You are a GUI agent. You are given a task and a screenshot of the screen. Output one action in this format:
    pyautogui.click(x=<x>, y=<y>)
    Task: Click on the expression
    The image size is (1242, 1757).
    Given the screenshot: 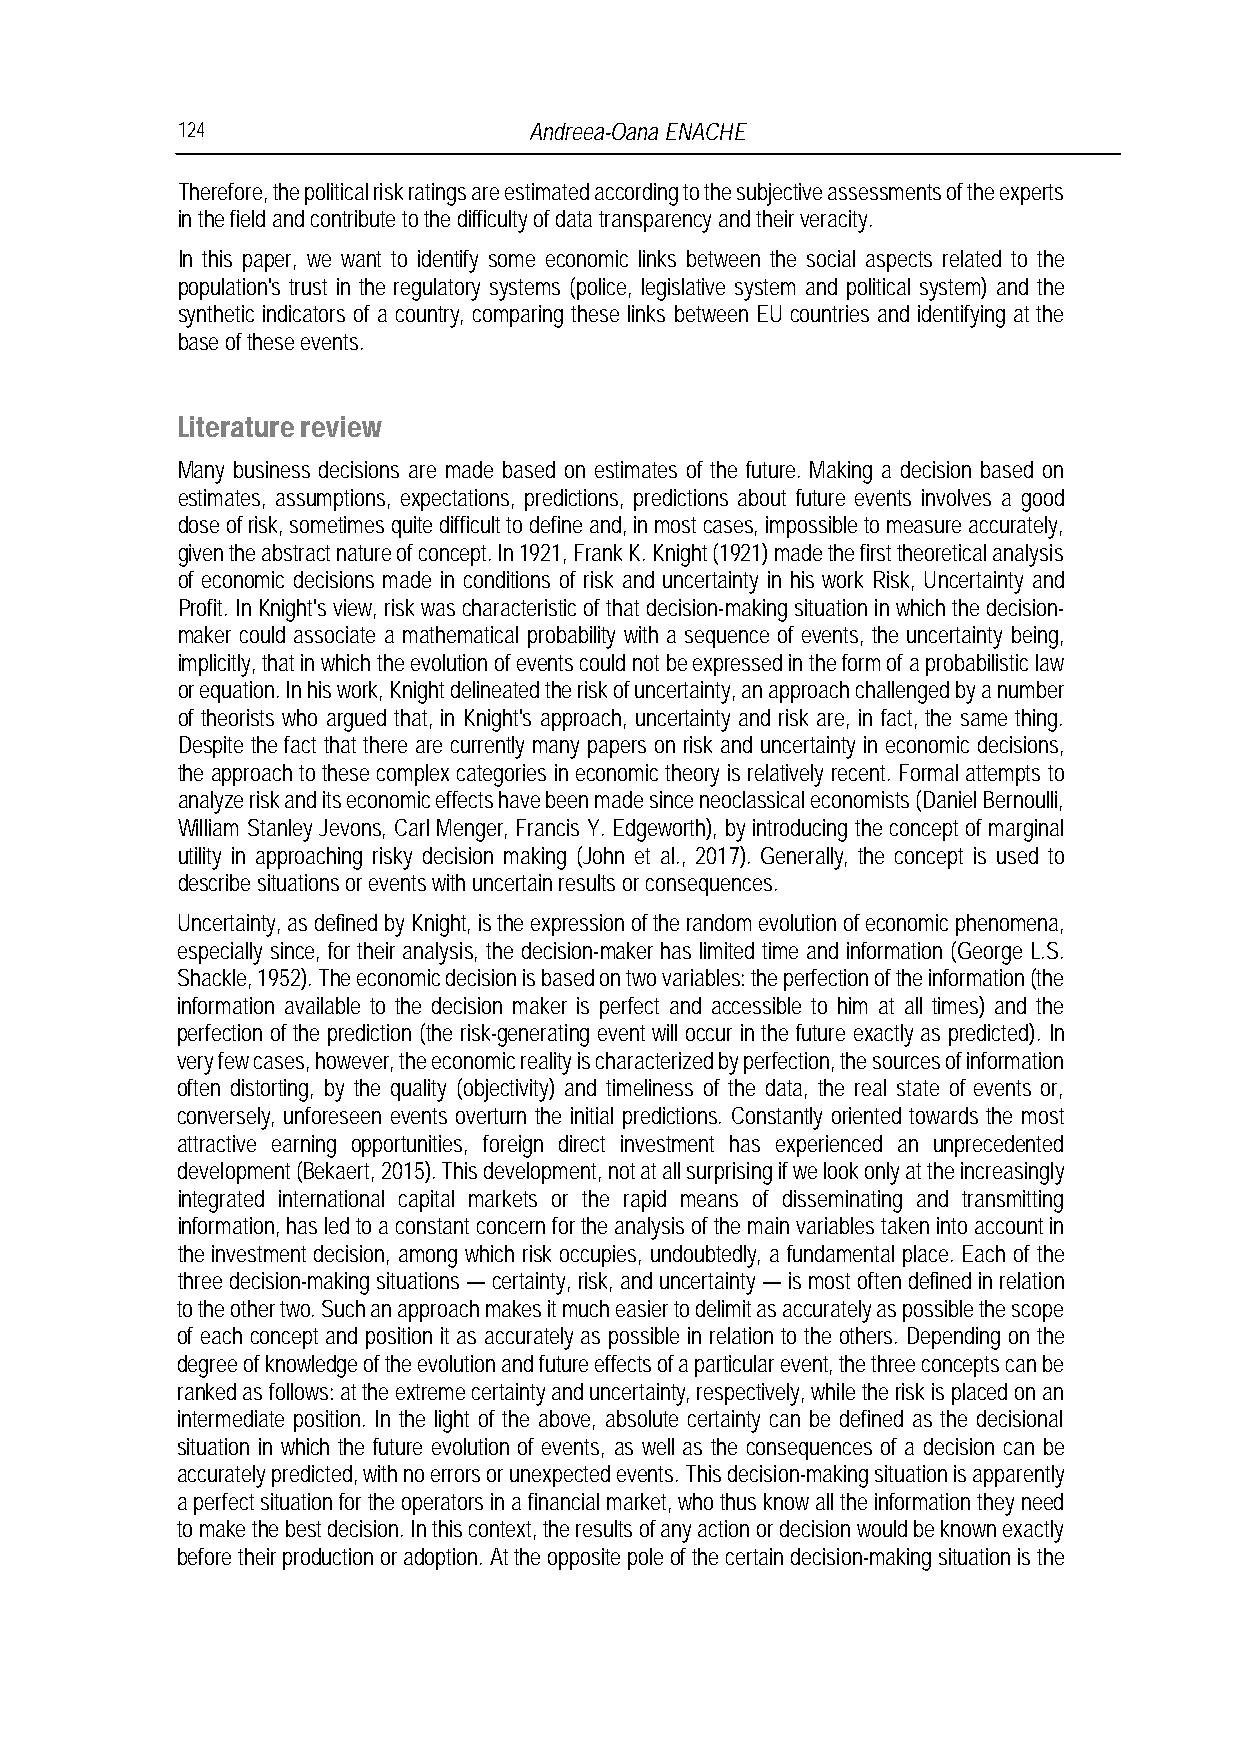 What is the action you would take?
    pyautogui.click(x=577, y=925)
